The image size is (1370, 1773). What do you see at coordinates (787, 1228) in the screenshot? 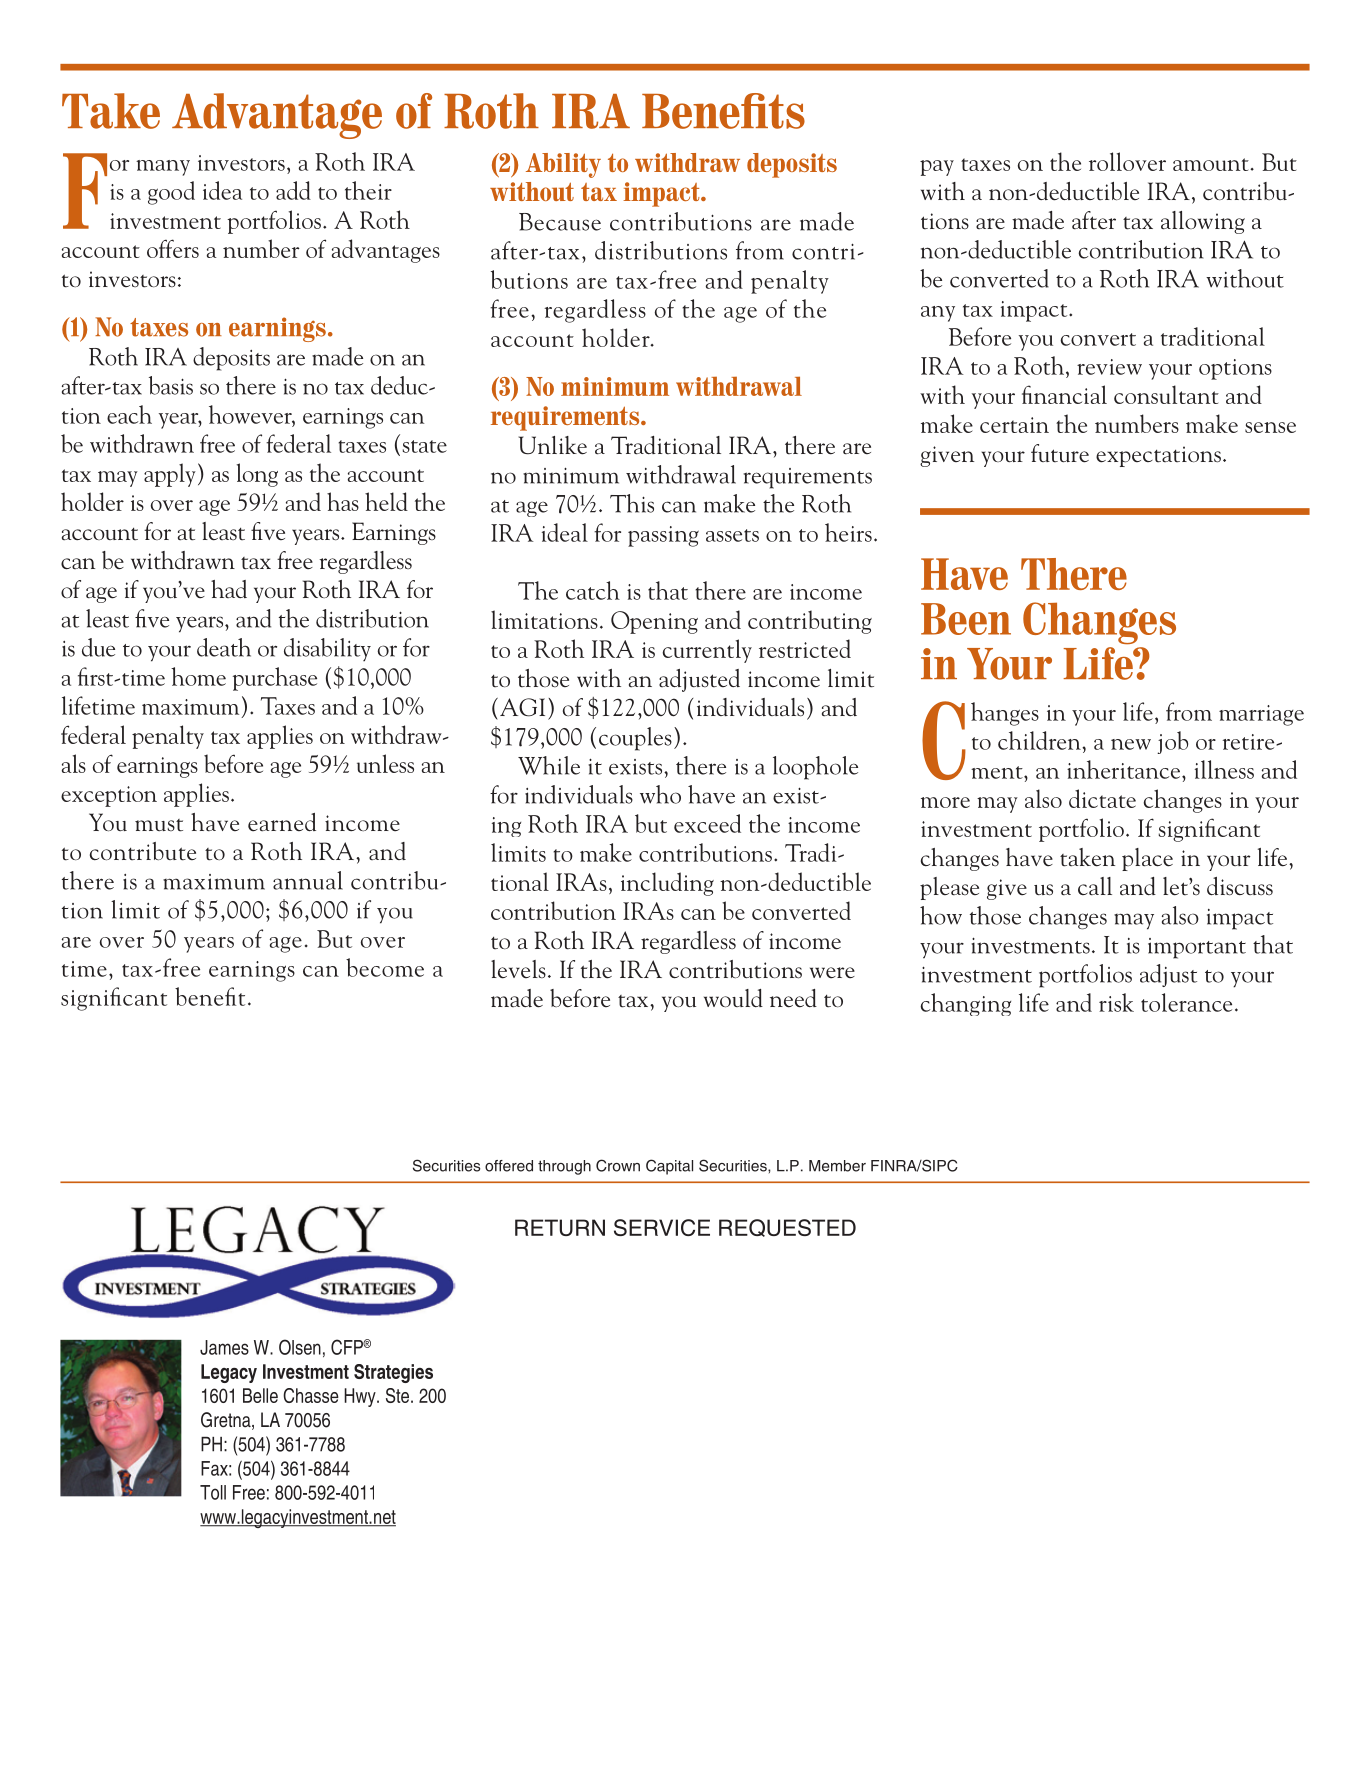
I see `REQUESTED` at bounding box center [787, 1228].
